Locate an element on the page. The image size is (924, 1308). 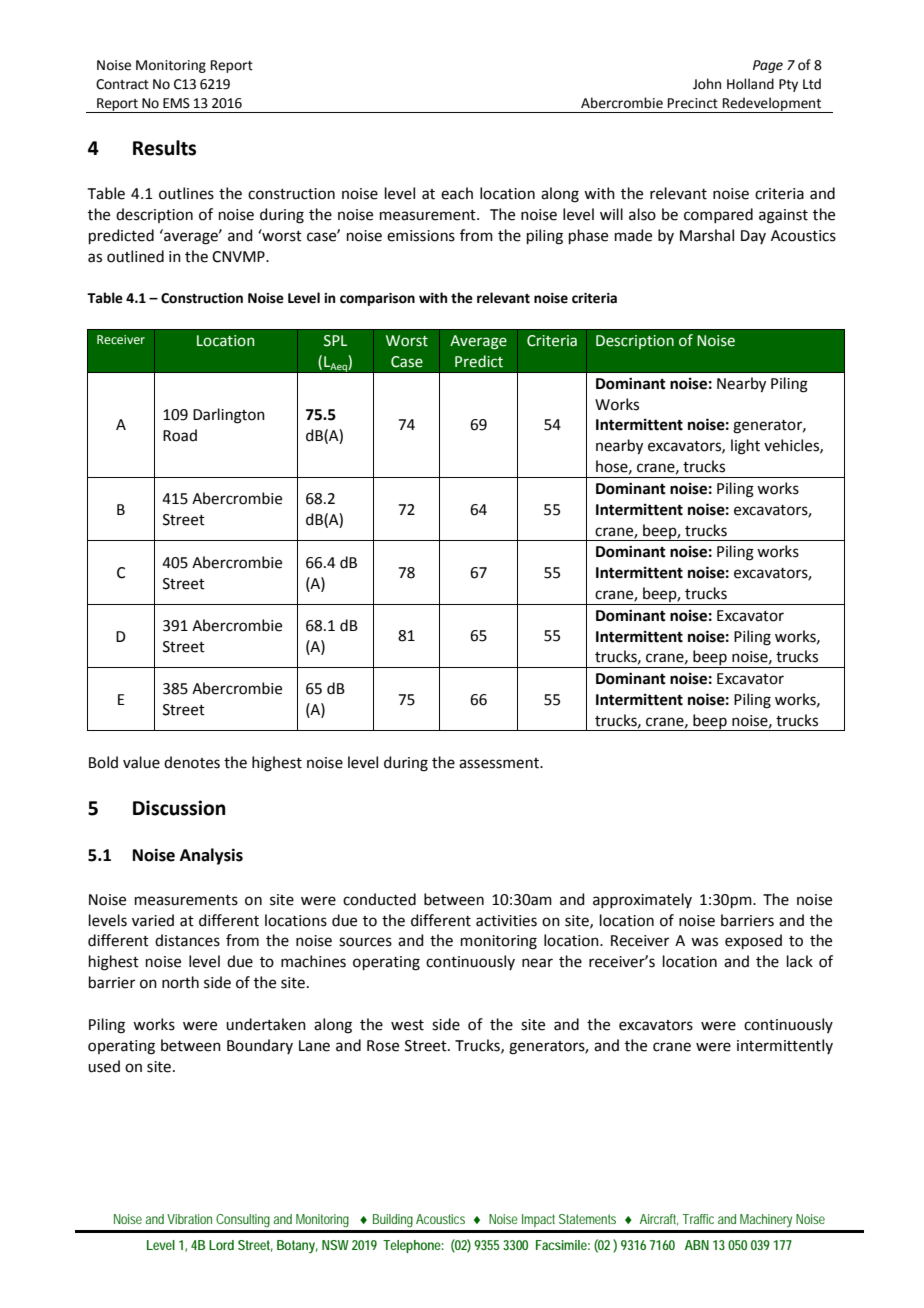
SPL is located at coordinates (335, 341).
